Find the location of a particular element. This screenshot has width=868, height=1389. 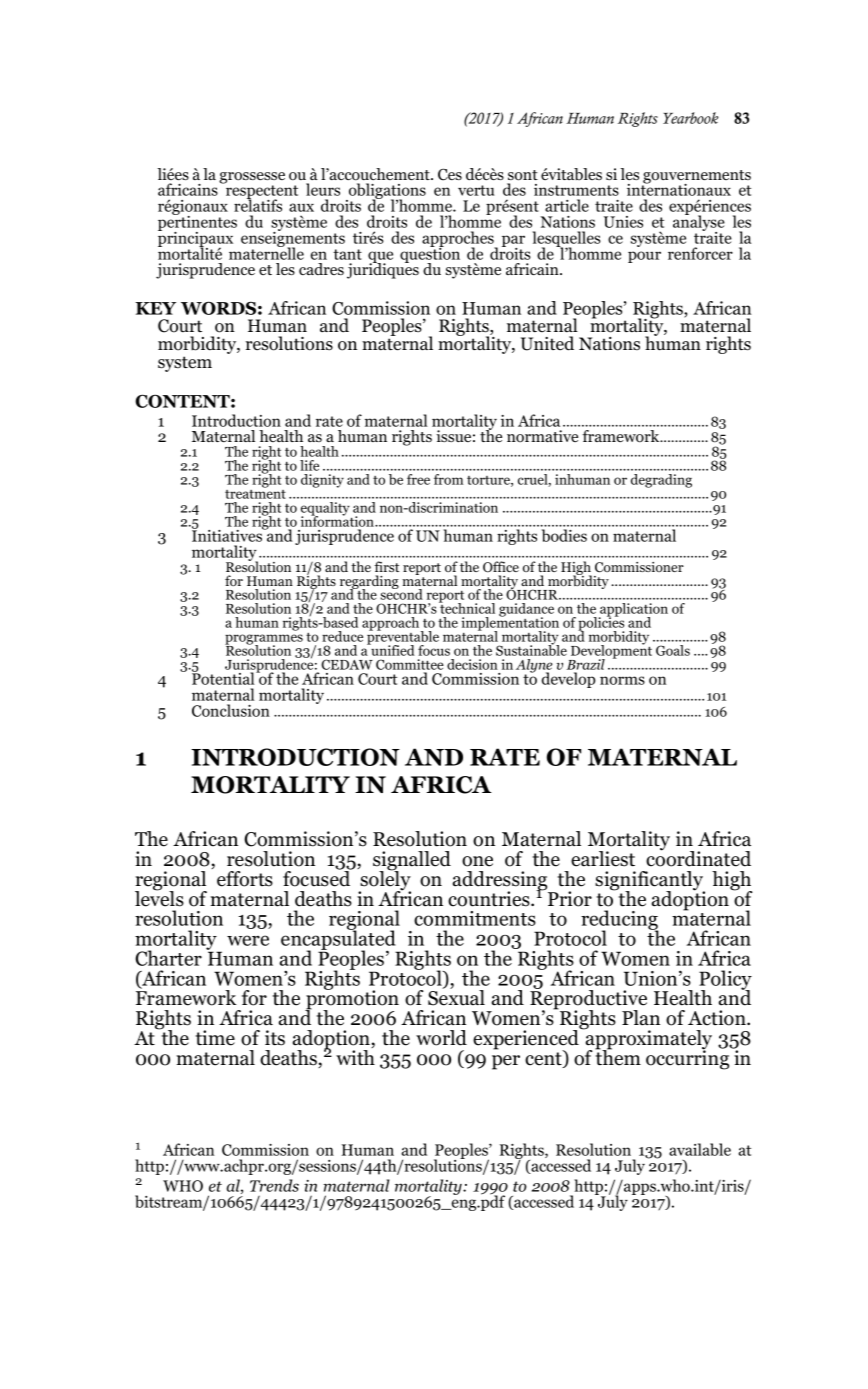

Goals is located at coordinates (673, 650).
